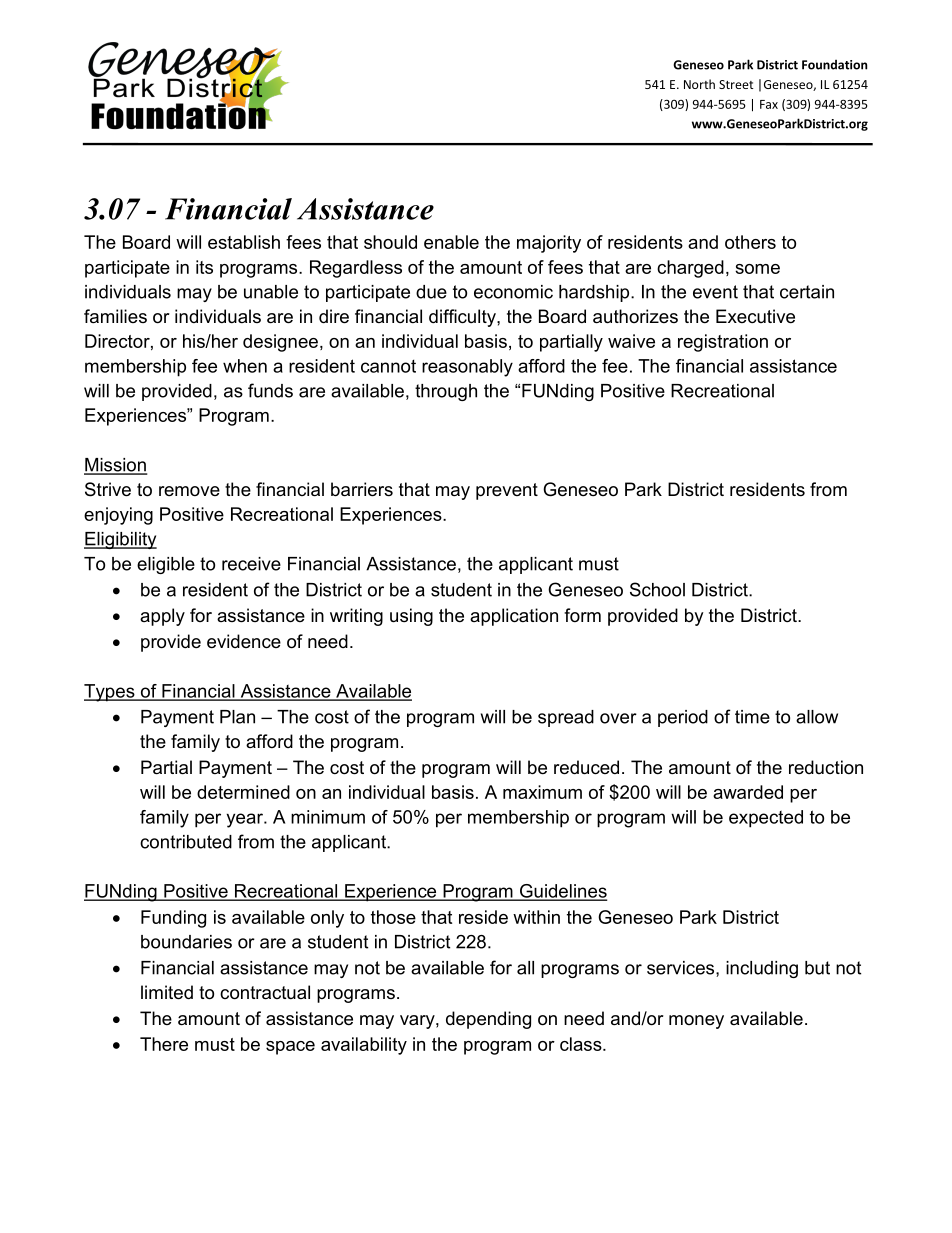  I want to click on limited, so click(167, 992).
